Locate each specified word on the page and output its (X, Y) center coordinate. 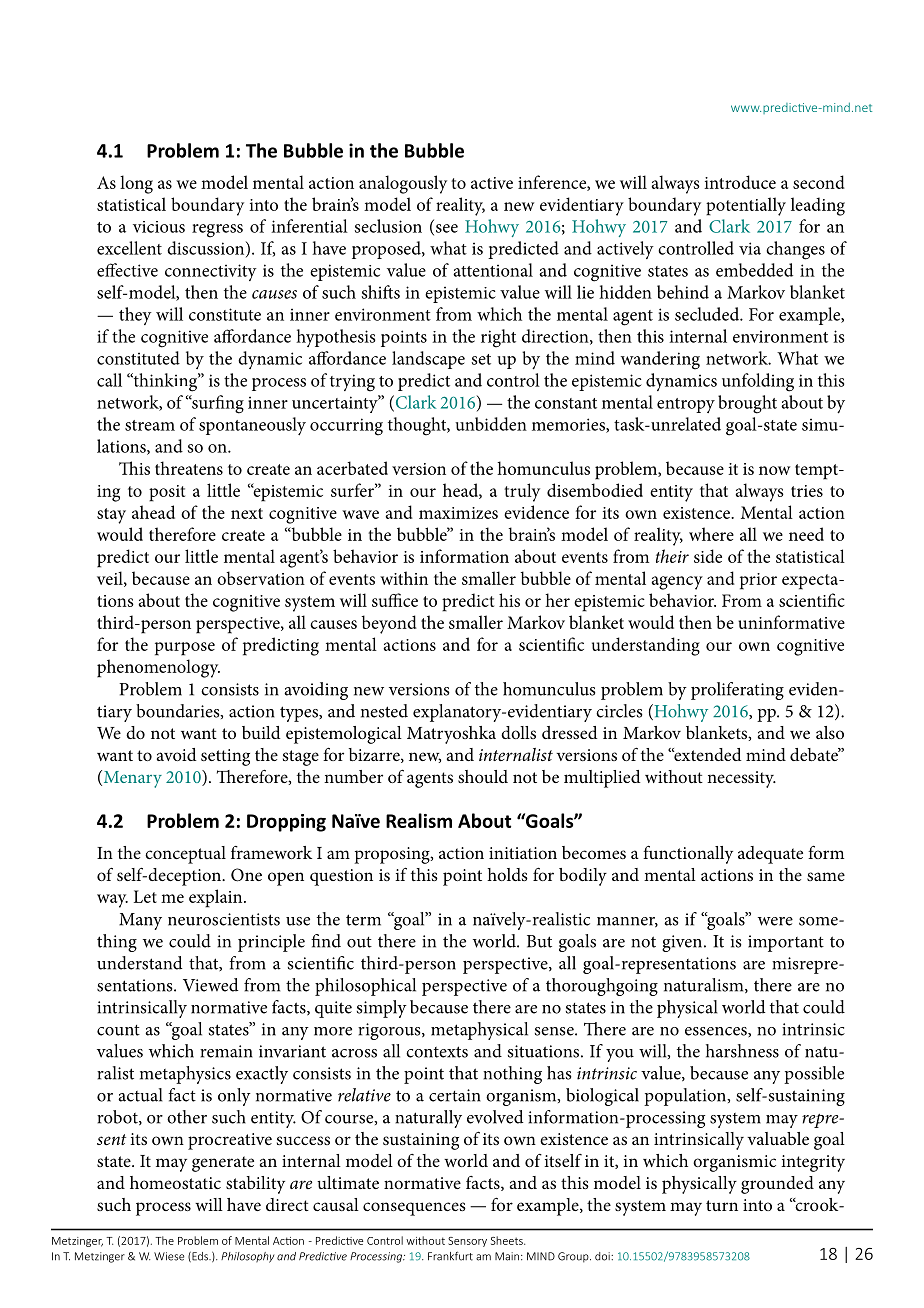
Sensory (467, 1242)
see (447, 228)
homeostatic (175, 1182)
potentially (746, 206)
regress (217, 231)
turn (722, 1205)
